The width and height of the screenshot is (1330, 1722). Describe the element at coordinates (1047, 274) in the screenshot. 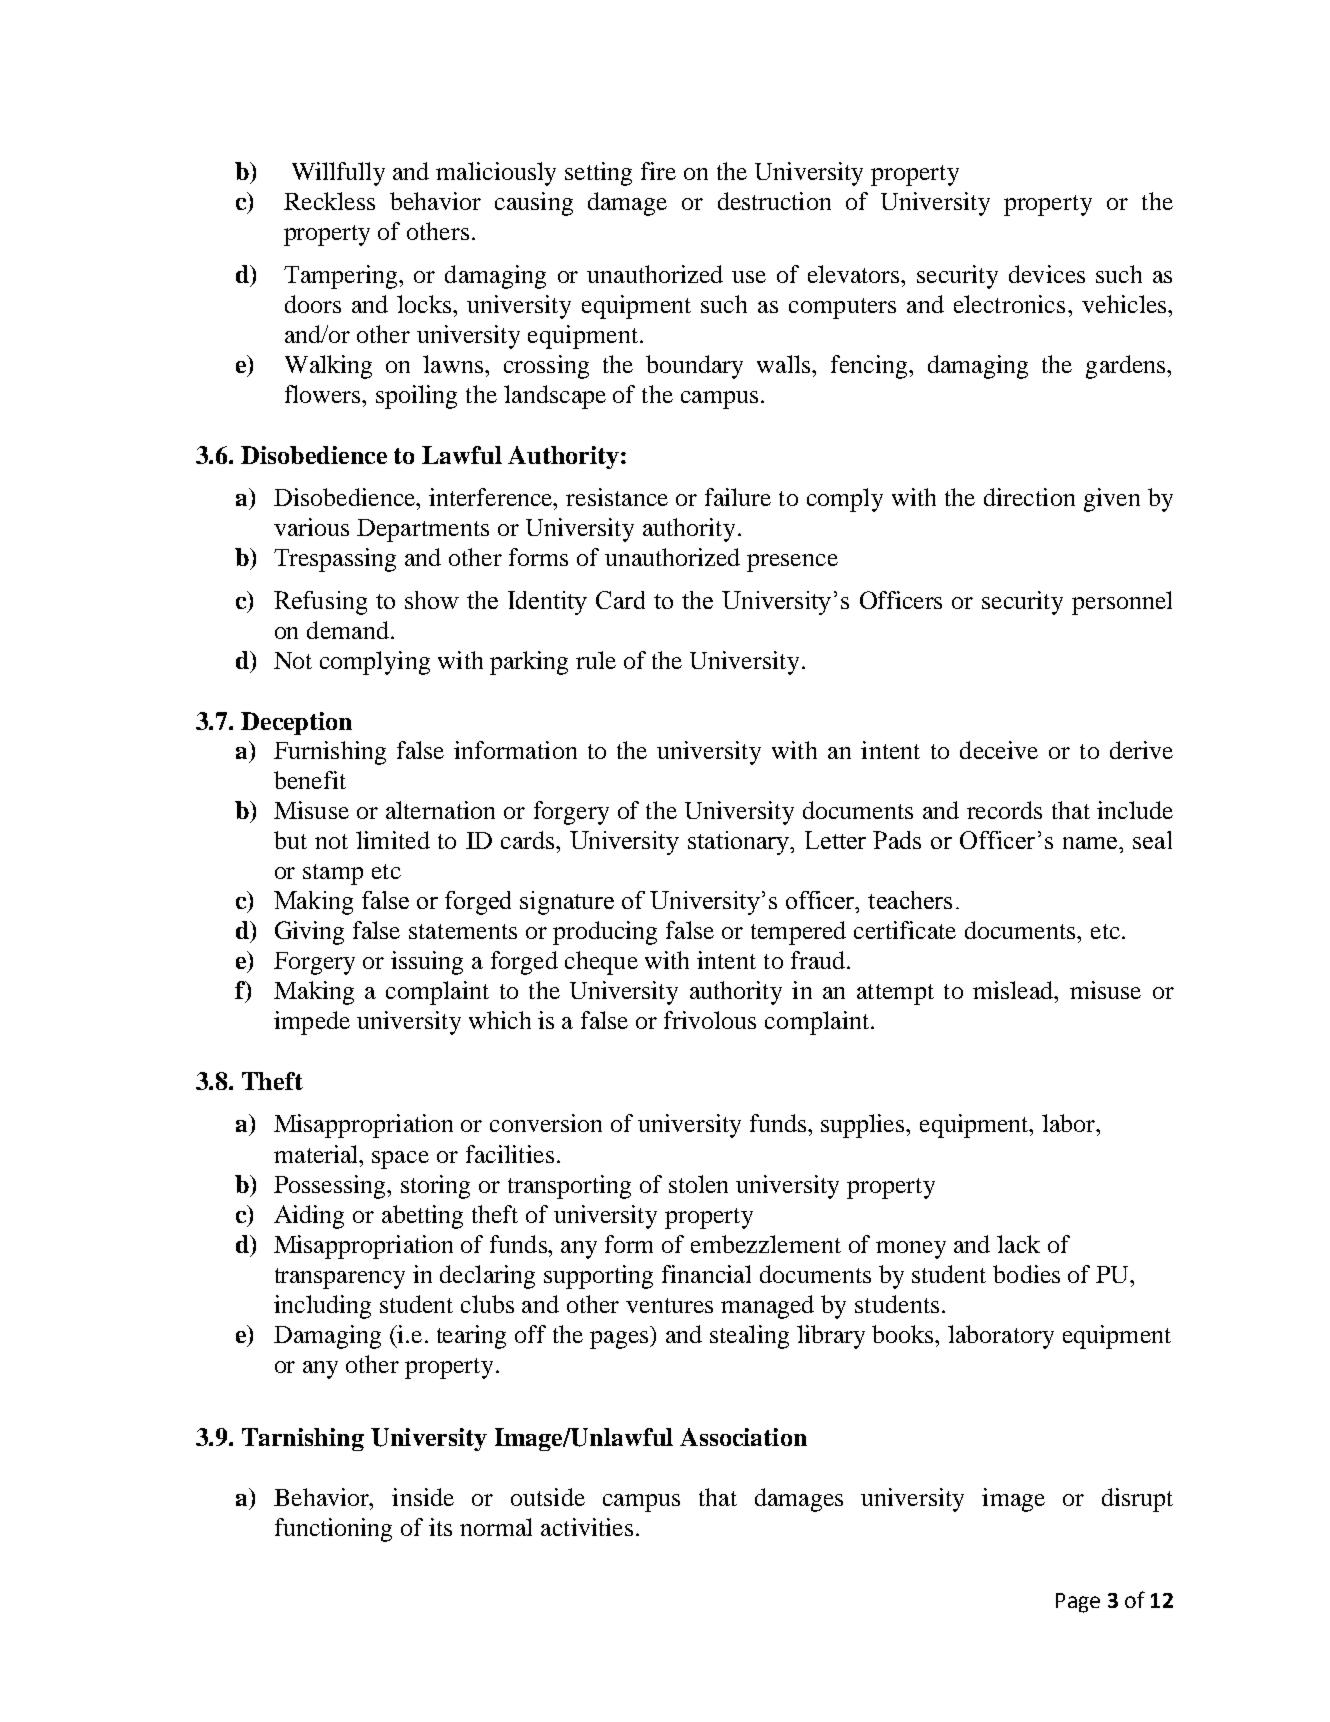

I see `devices` at that location.
